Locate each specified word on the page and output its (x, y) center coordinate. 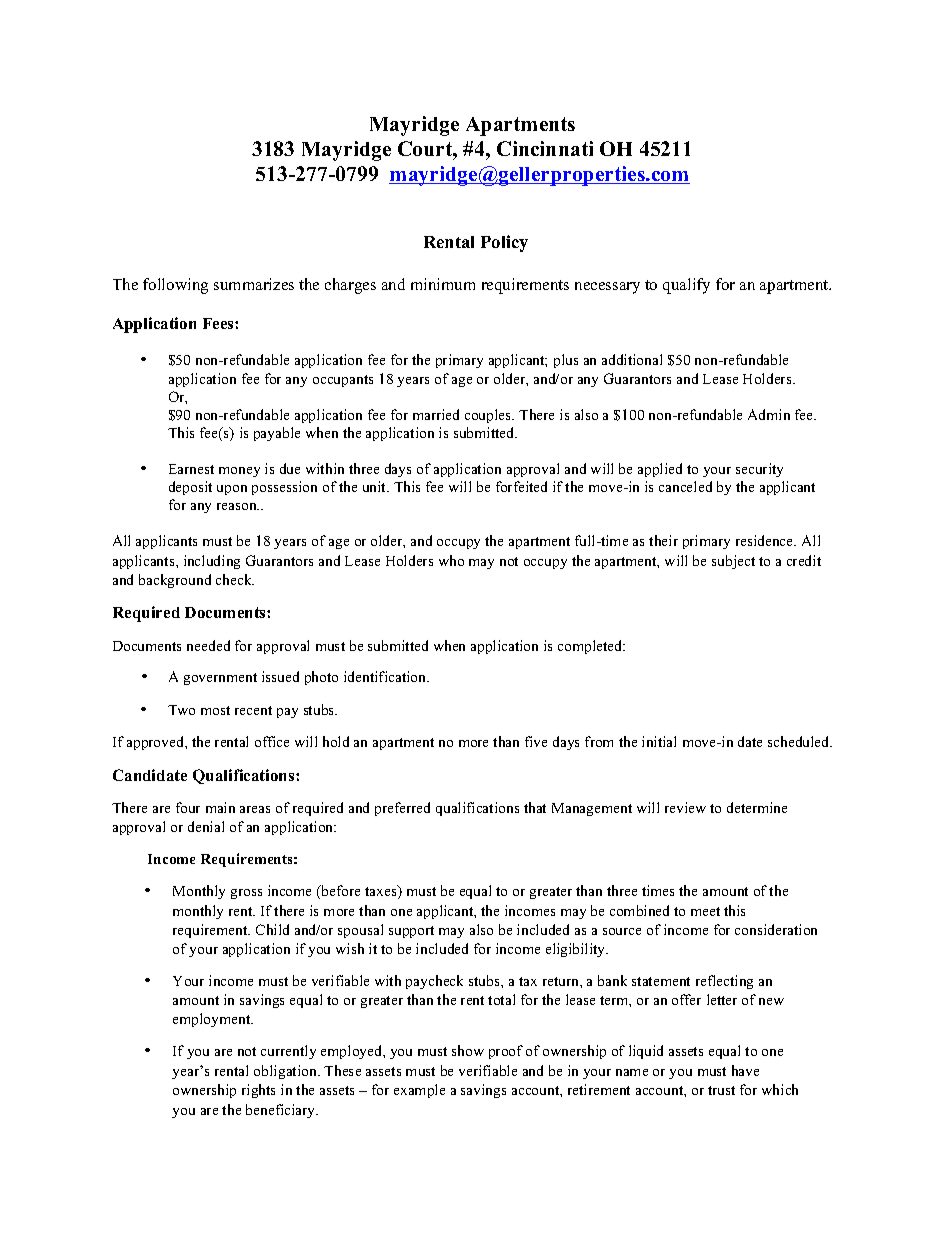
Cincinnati (545, 148)
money (239, 472)
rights (258, 1091)
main (220, 807)
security (759, 470)
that (535, 807)
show (468, 1050)
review (685, 807)
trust (721, 1090)
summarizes (254, 284)
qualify (686, 286)
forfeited (521, 486)
